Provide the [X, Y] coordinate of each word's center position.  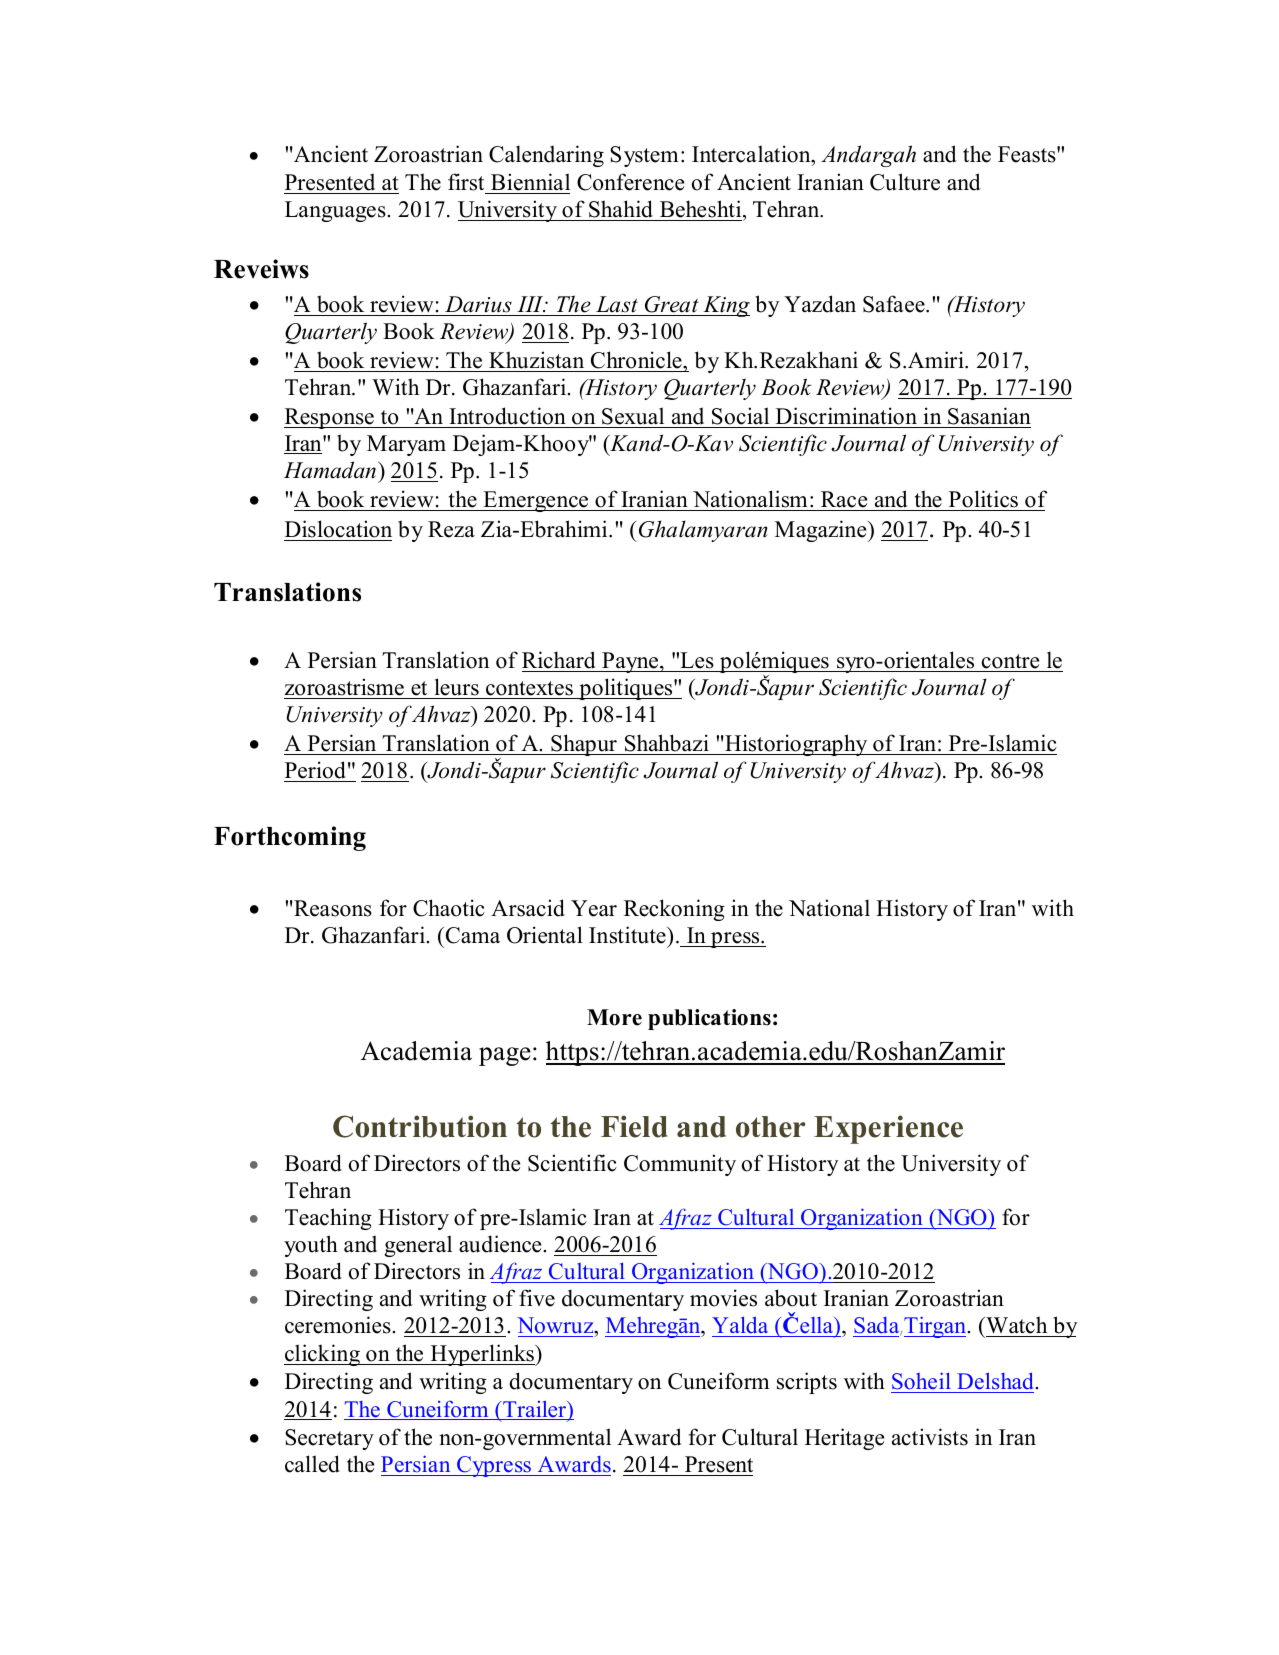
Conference [630, 182]
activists [930, 1437]
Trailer [535, 1410]
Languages [336, 211]
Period [315, 770]
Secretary [329, 1439]
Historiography [796, 745]
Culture [905, 182]
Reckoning [674, 910]
